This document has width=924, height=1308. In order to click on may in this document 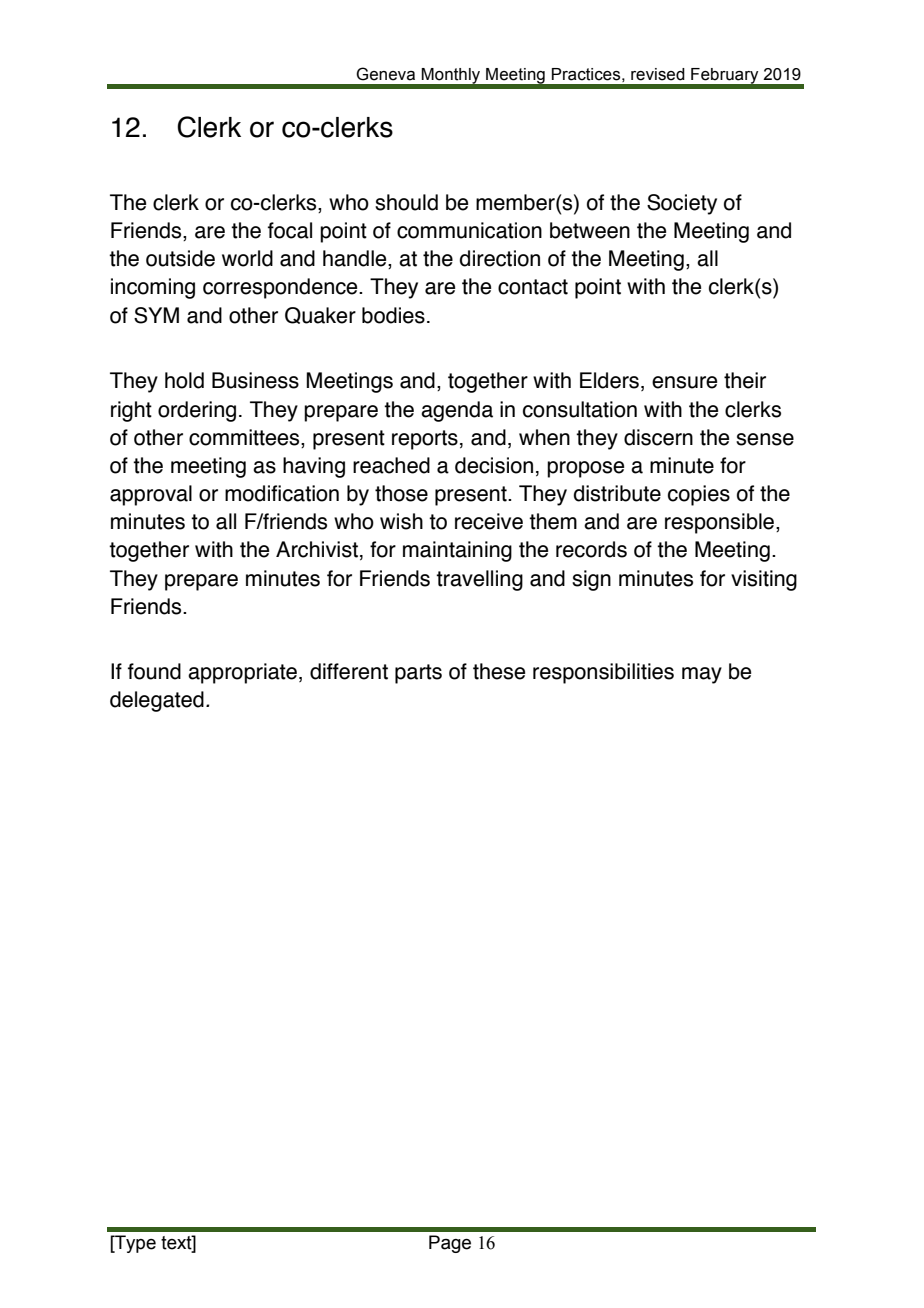, I will do `click(702, 675)`.
